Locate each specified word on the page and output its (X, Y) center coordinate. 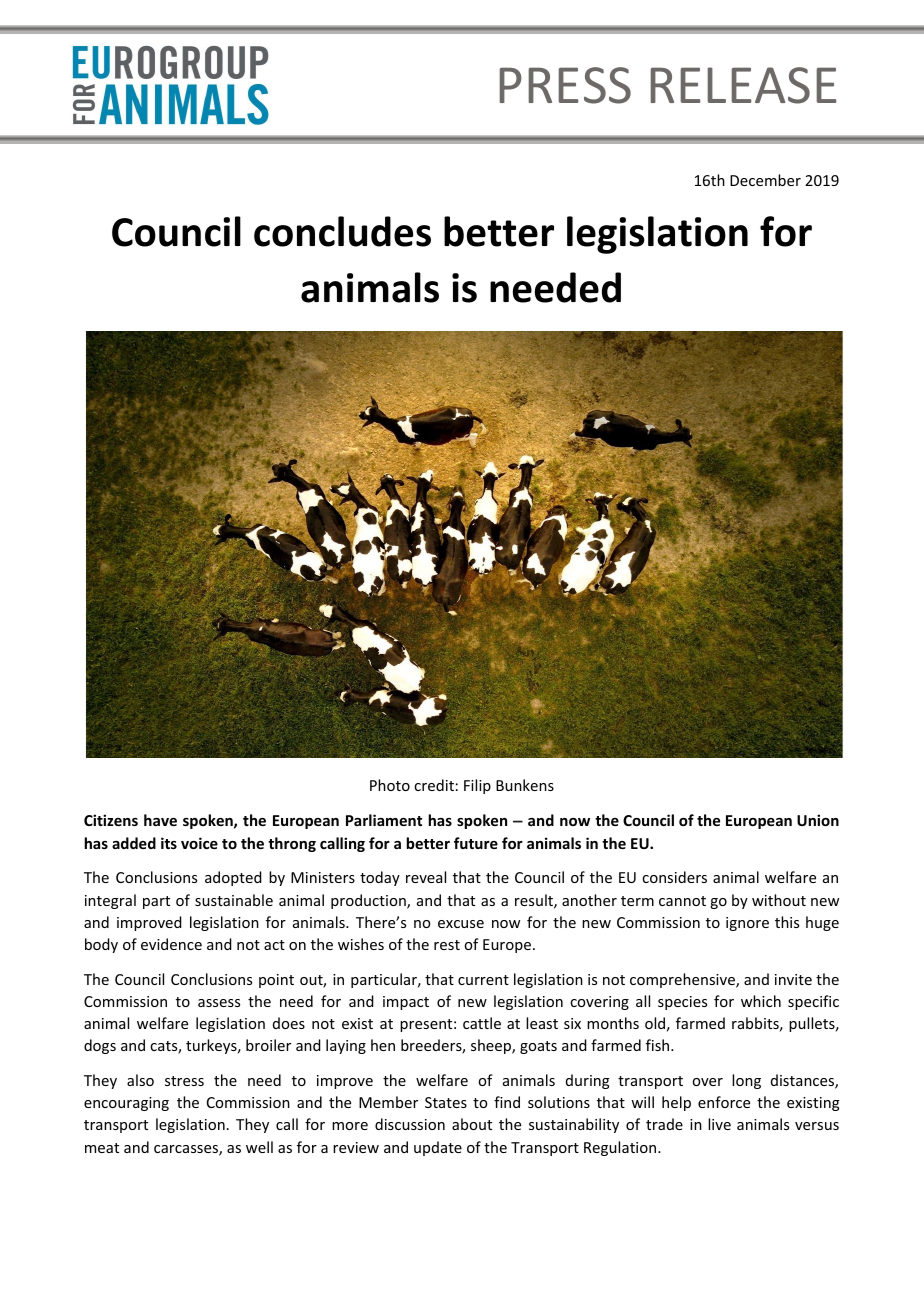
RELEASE (743, 85)
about (472, 1124)
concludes (342, 231)
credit (434, 785)
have (160, 820)
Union (818, 820)
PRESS (565, 85)
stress (184, 1081)
